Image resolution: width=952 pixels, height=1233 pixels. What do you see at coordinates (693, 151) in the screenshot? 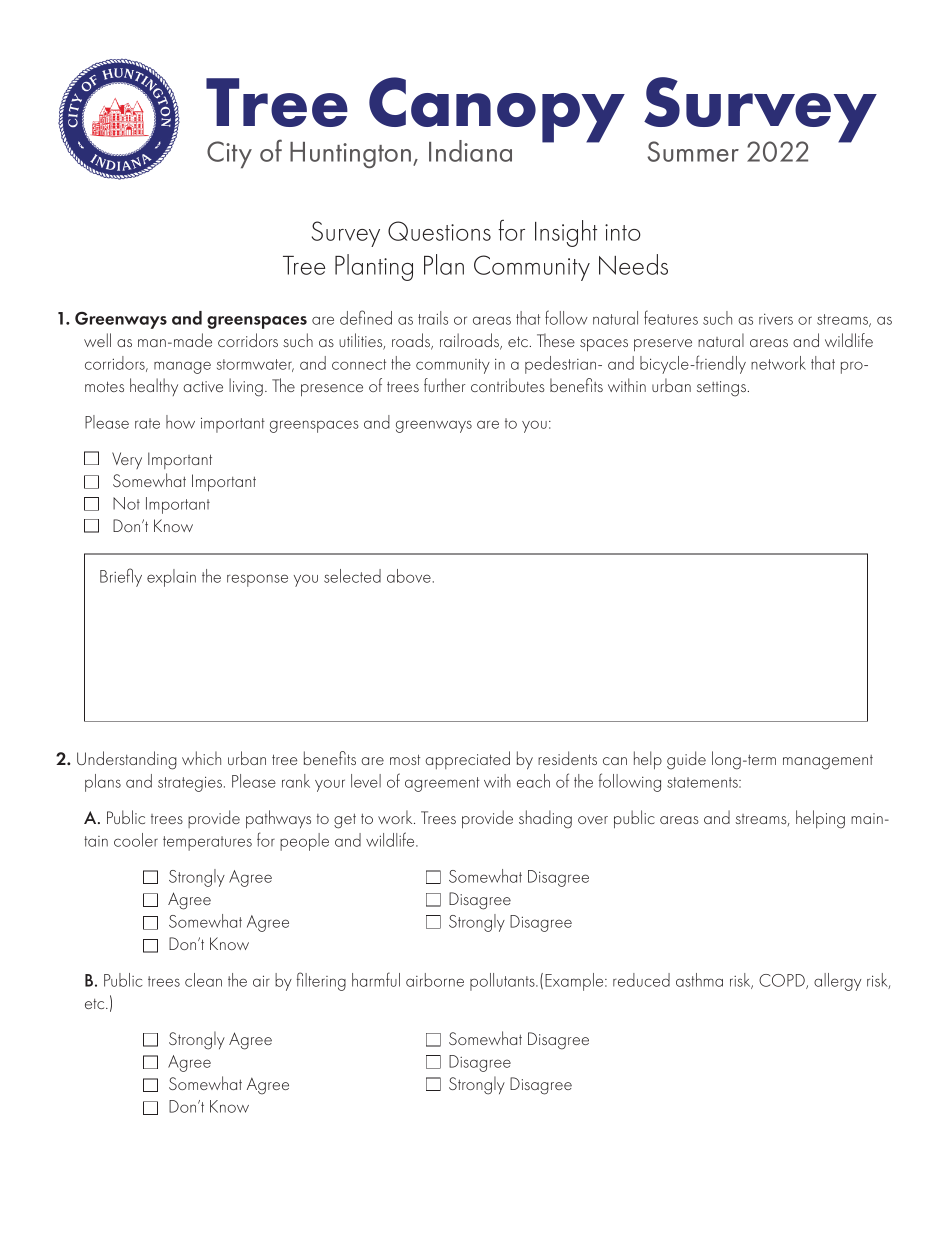
I see `Summer` at bounding box center [693, 151].
